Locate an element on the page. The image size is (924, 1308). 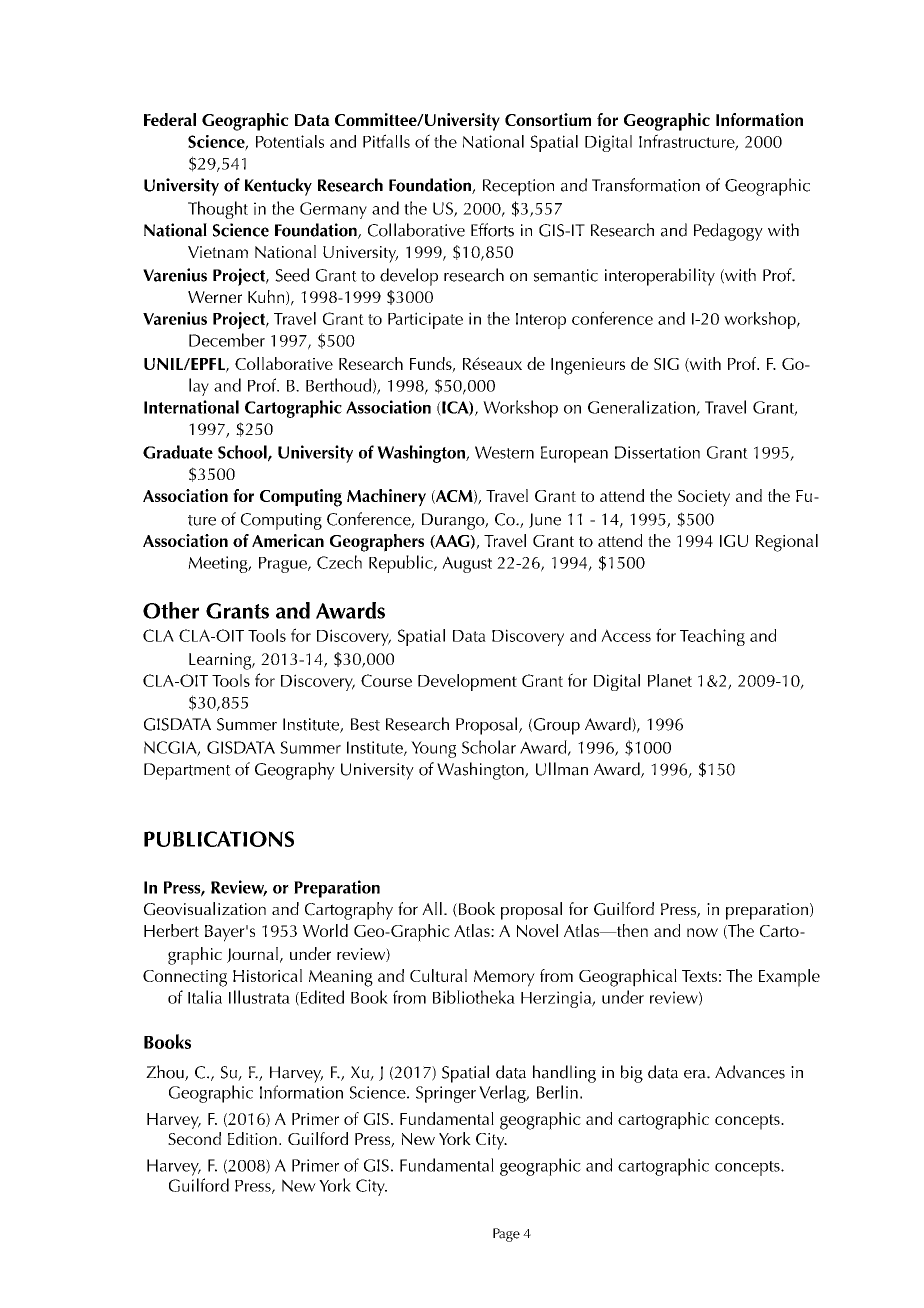
Memory is located at coordinates (504, 978).
